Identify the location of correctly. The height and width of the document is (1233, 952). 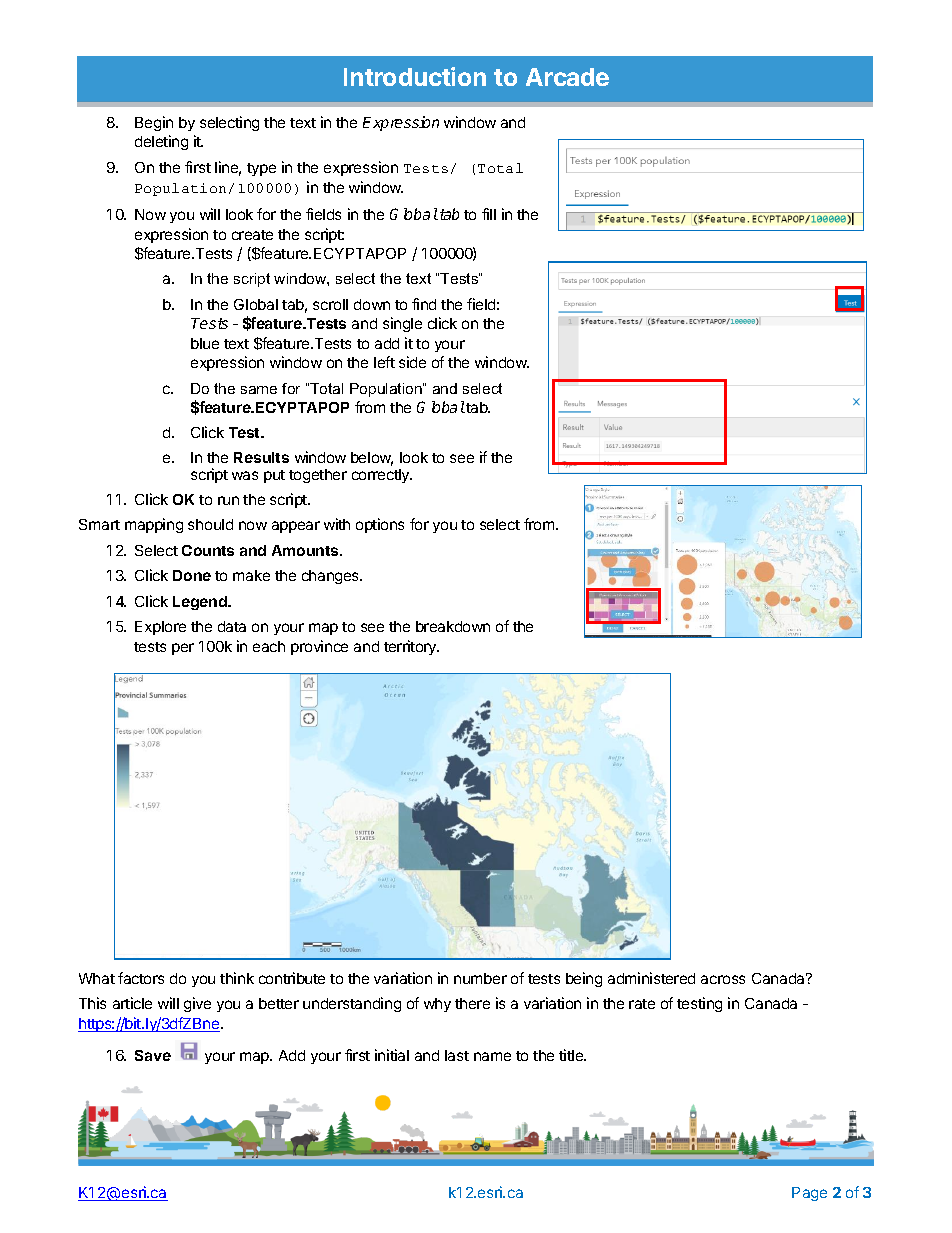
(382, 476).
